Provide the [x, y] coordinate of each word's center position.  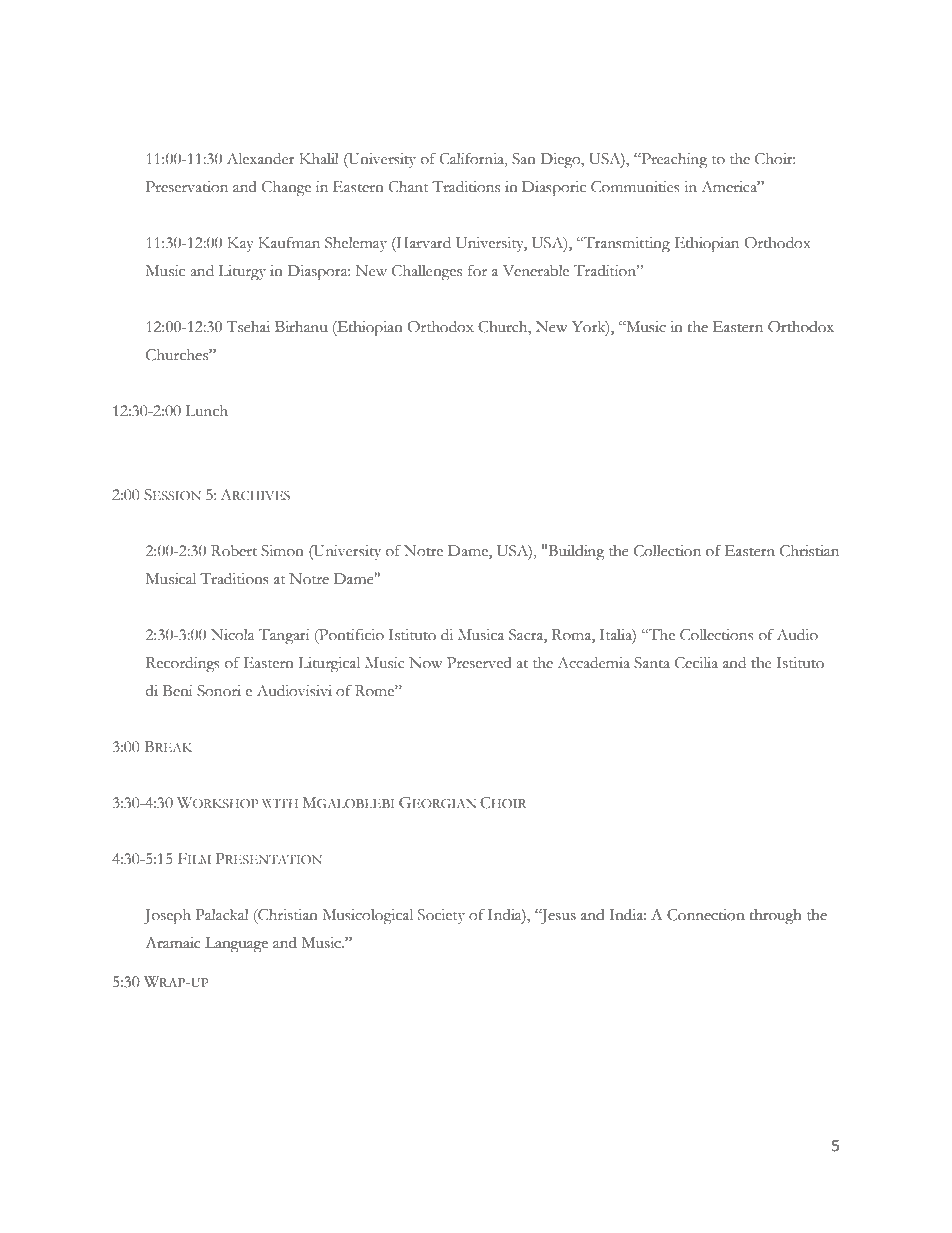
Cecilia [696, 663]
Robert [234, 551]
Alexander [261, 159]
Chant [408, 187]
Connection [706, 915]
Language [236, 944]
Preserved [479, 663]
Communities [635, 187]
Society [441, 916]
